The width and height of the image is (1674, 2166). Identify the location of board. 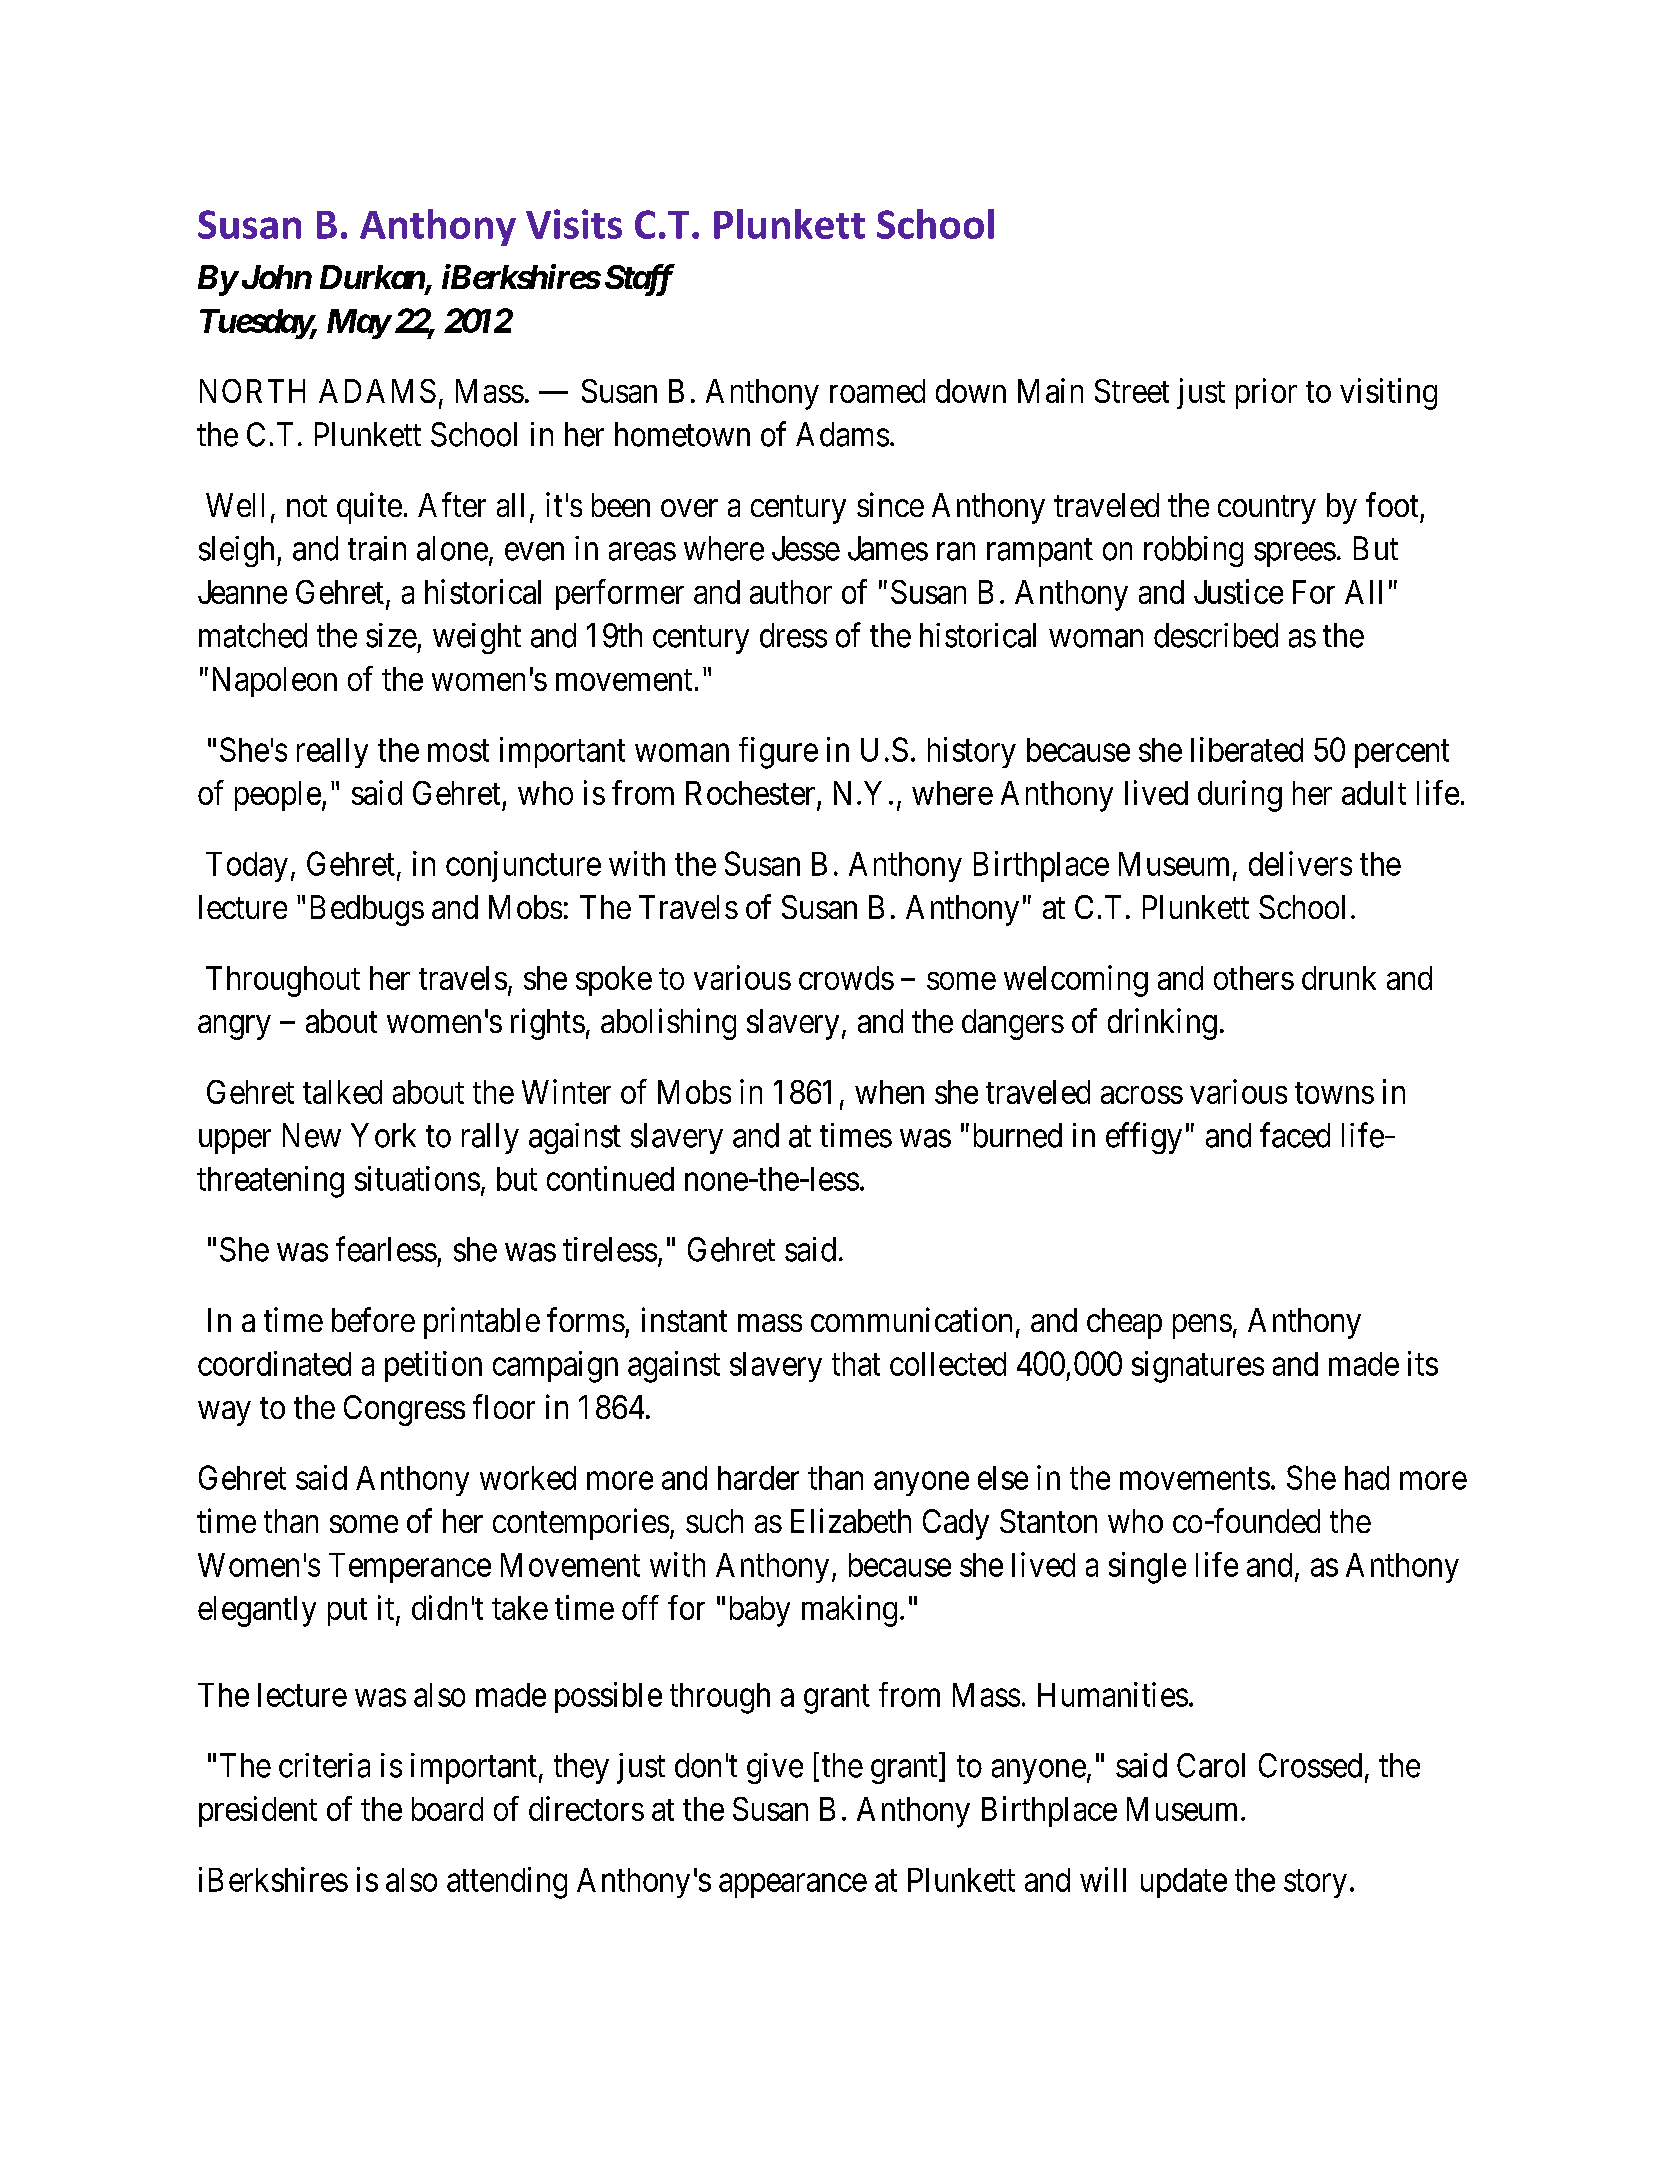
(447, 1809).
